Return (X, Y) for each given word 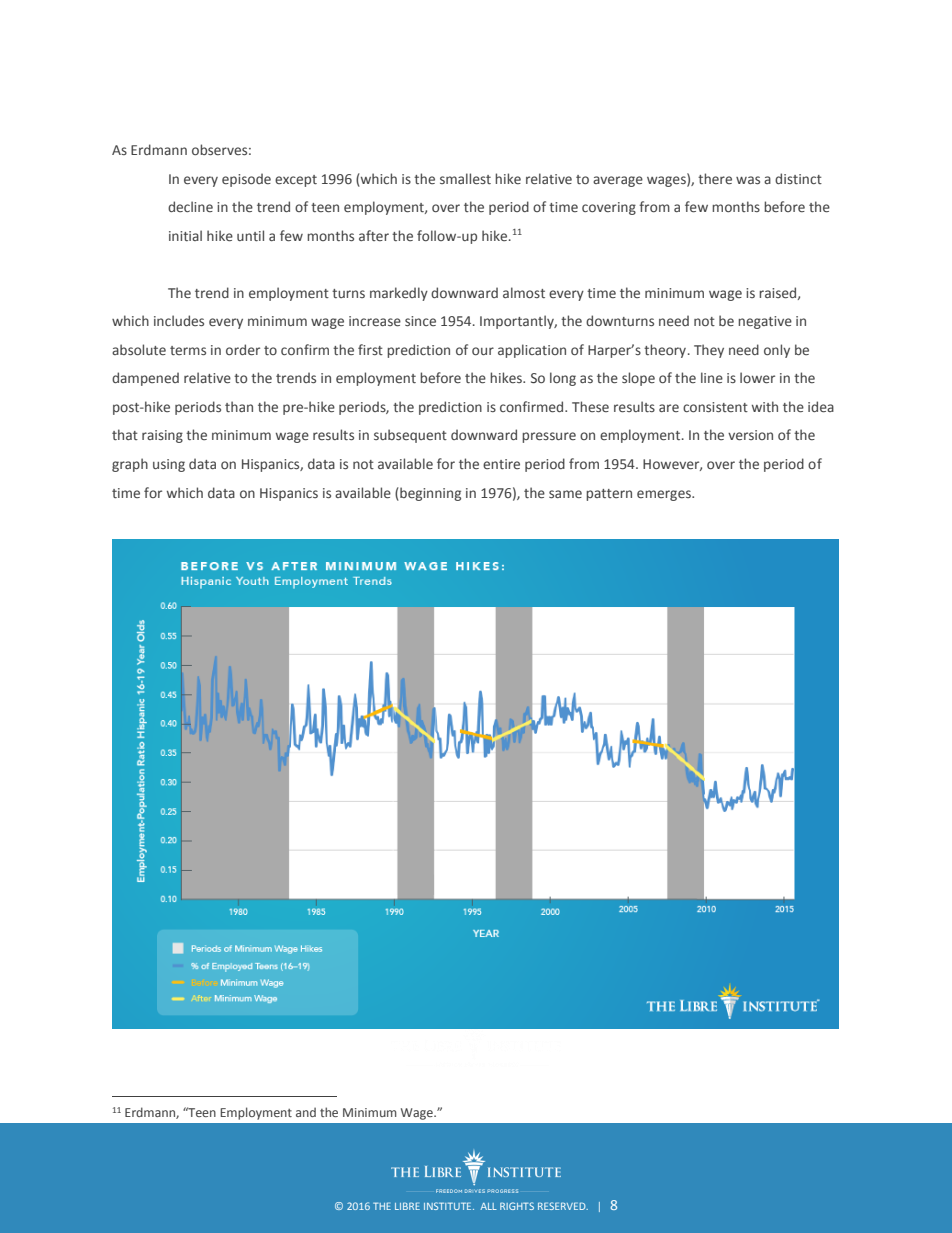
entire (501, 464)
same (565, 494)
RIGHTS (517, 1206)
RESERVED (563, 1206)
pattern (609, 495)
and (306, 1112)
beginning (429, 494)
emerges (665, 495)
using (169, 465)
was (748, 180)
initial (185, 235)
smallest (465, 179)
